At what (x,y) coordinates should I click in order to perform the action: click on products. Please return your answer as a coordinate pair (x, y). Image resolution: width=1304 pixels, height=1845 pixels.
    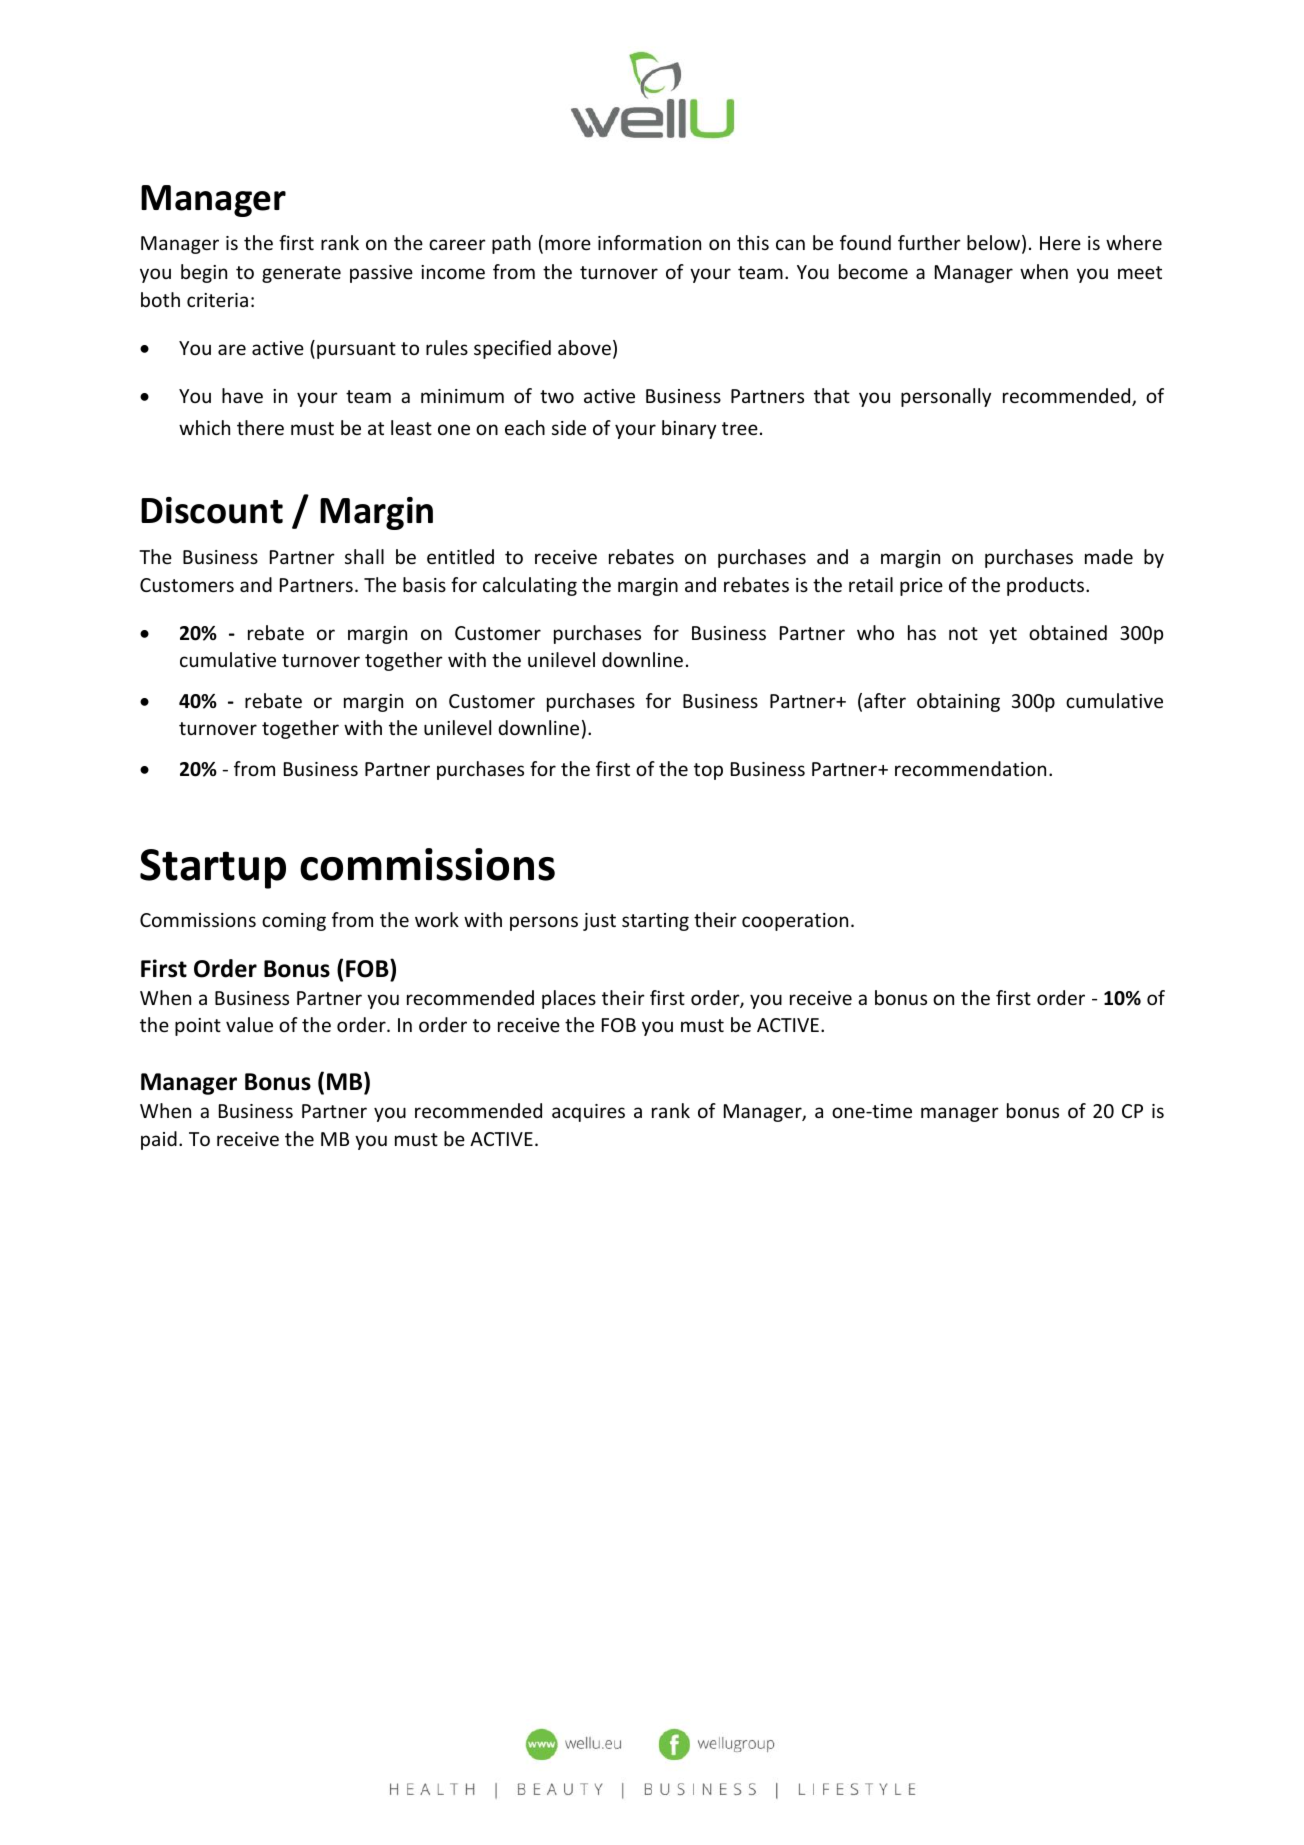
    Looking at the image, I should click on (1047, 586).
